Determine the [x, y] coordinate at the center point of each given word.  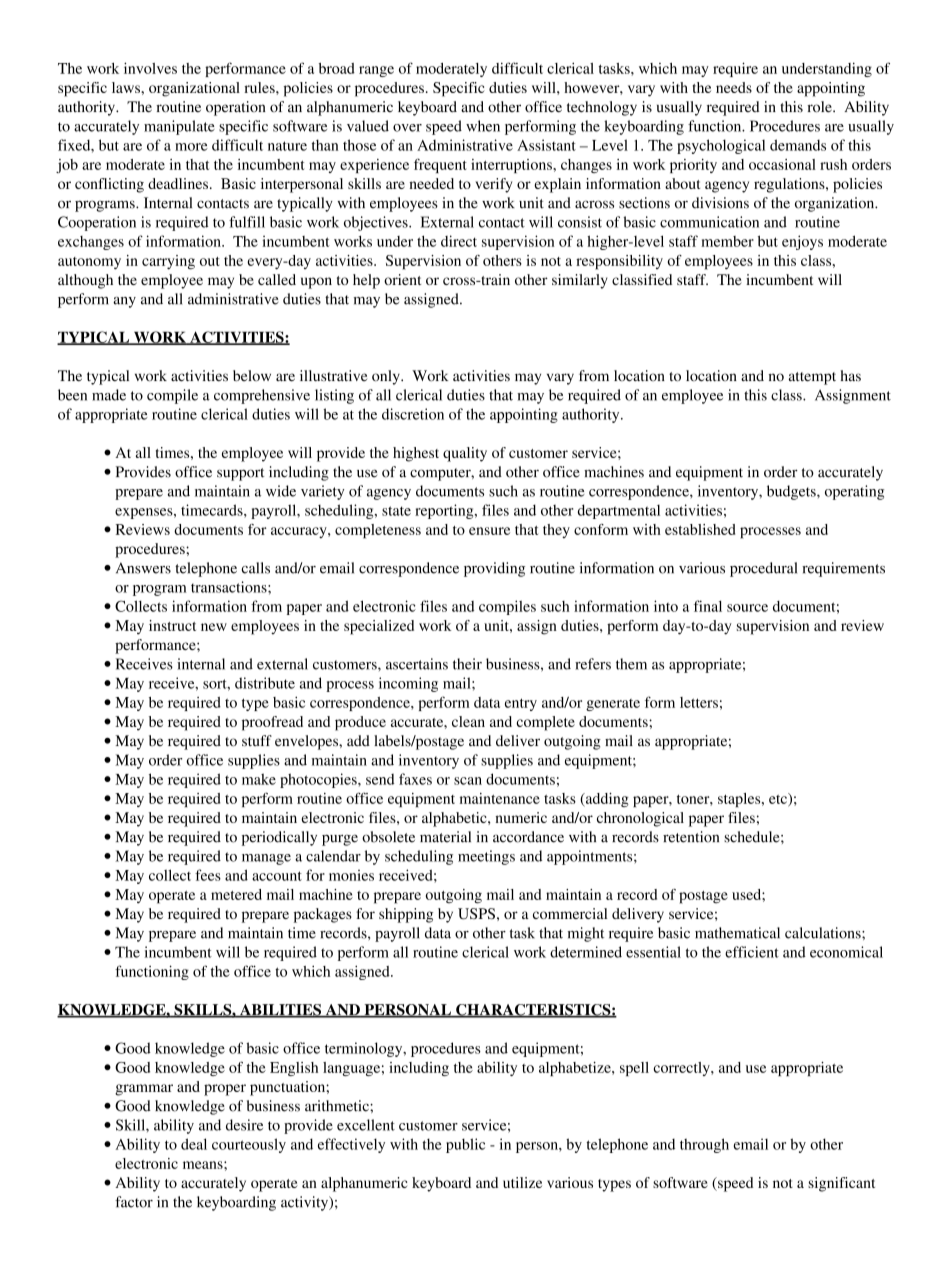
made [109, 395]
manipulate [179, 127]
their [467, 664]
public [465, 1145]
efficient [752, 952]
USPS [476, 914]
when [483, 126]
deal [194, 1144]
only [387, 377]
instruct [172, 625]
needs [734, 87]
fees [208, 875]
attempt [812, 378]
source [747, 608]
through [704, 1145]
